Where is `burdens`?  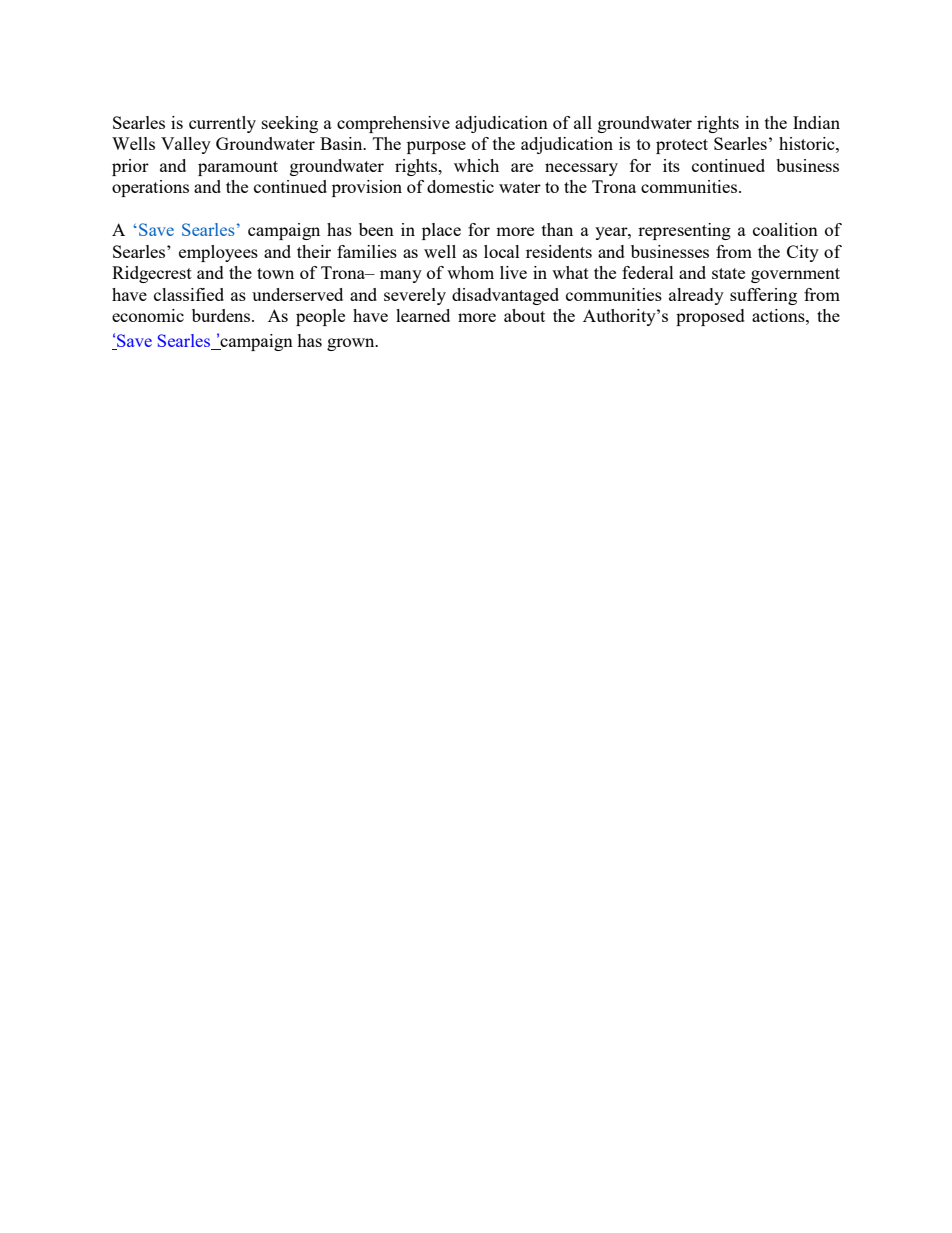
burdens is located at coordinates (222, 315).
